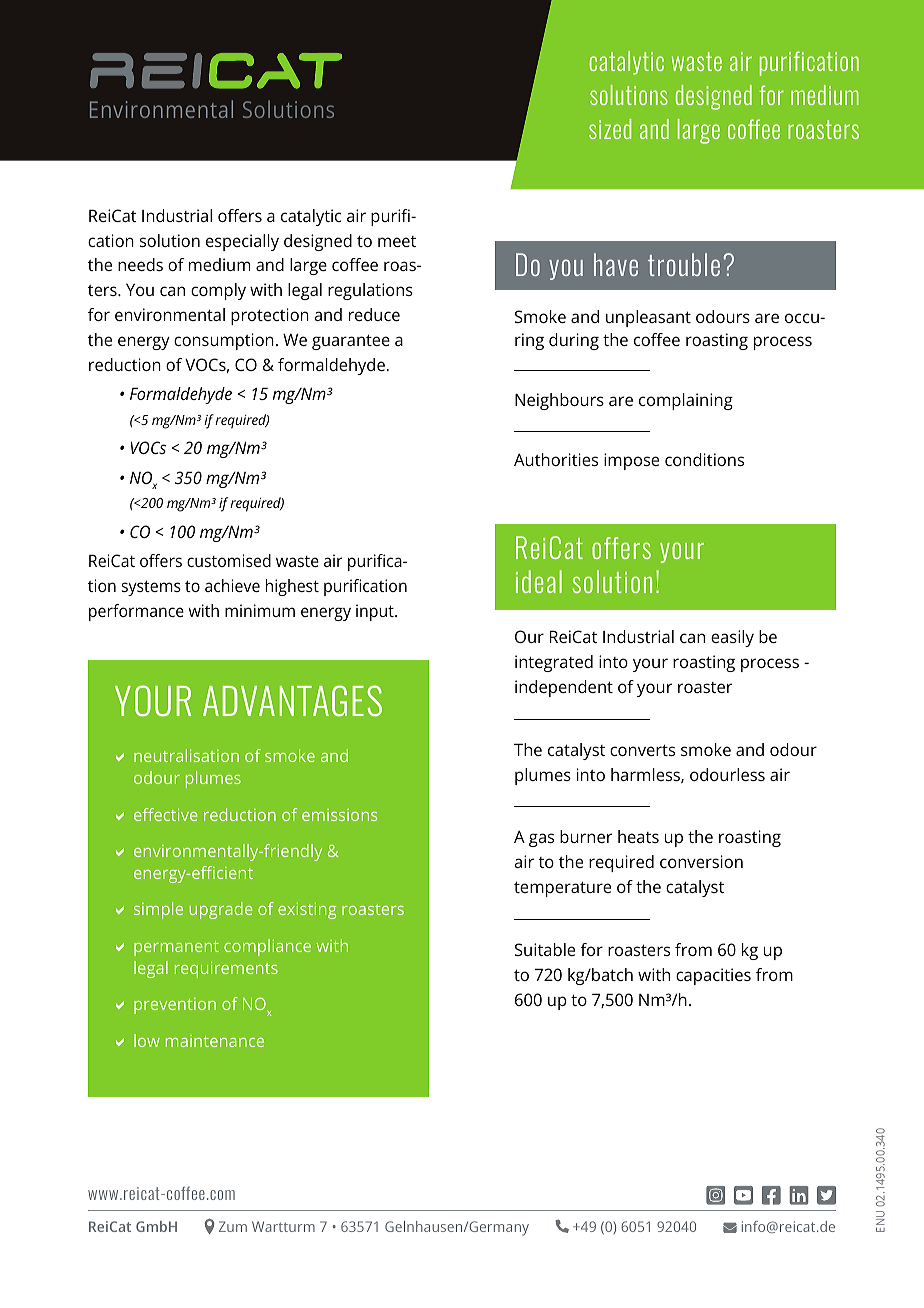 Image resolution: width=924 pixels, height=1308 pixels. I want to click on maintenance, so click(215, 1041).
